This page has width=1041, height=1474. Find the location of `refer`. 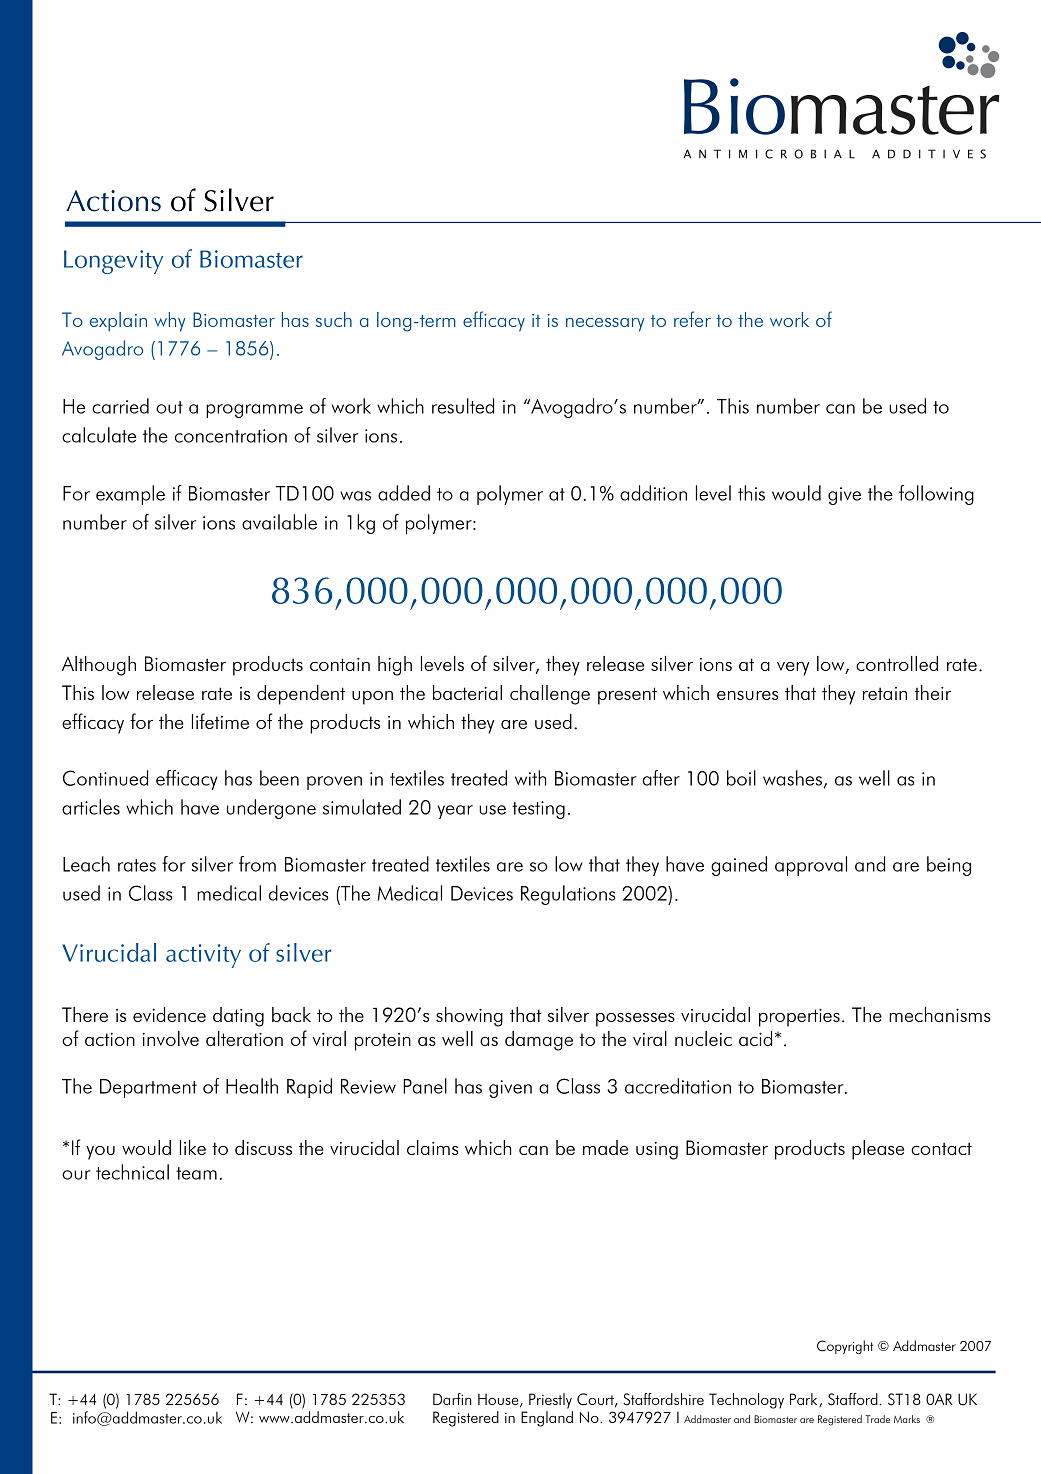

refer is located at coordinates (692, 319).
